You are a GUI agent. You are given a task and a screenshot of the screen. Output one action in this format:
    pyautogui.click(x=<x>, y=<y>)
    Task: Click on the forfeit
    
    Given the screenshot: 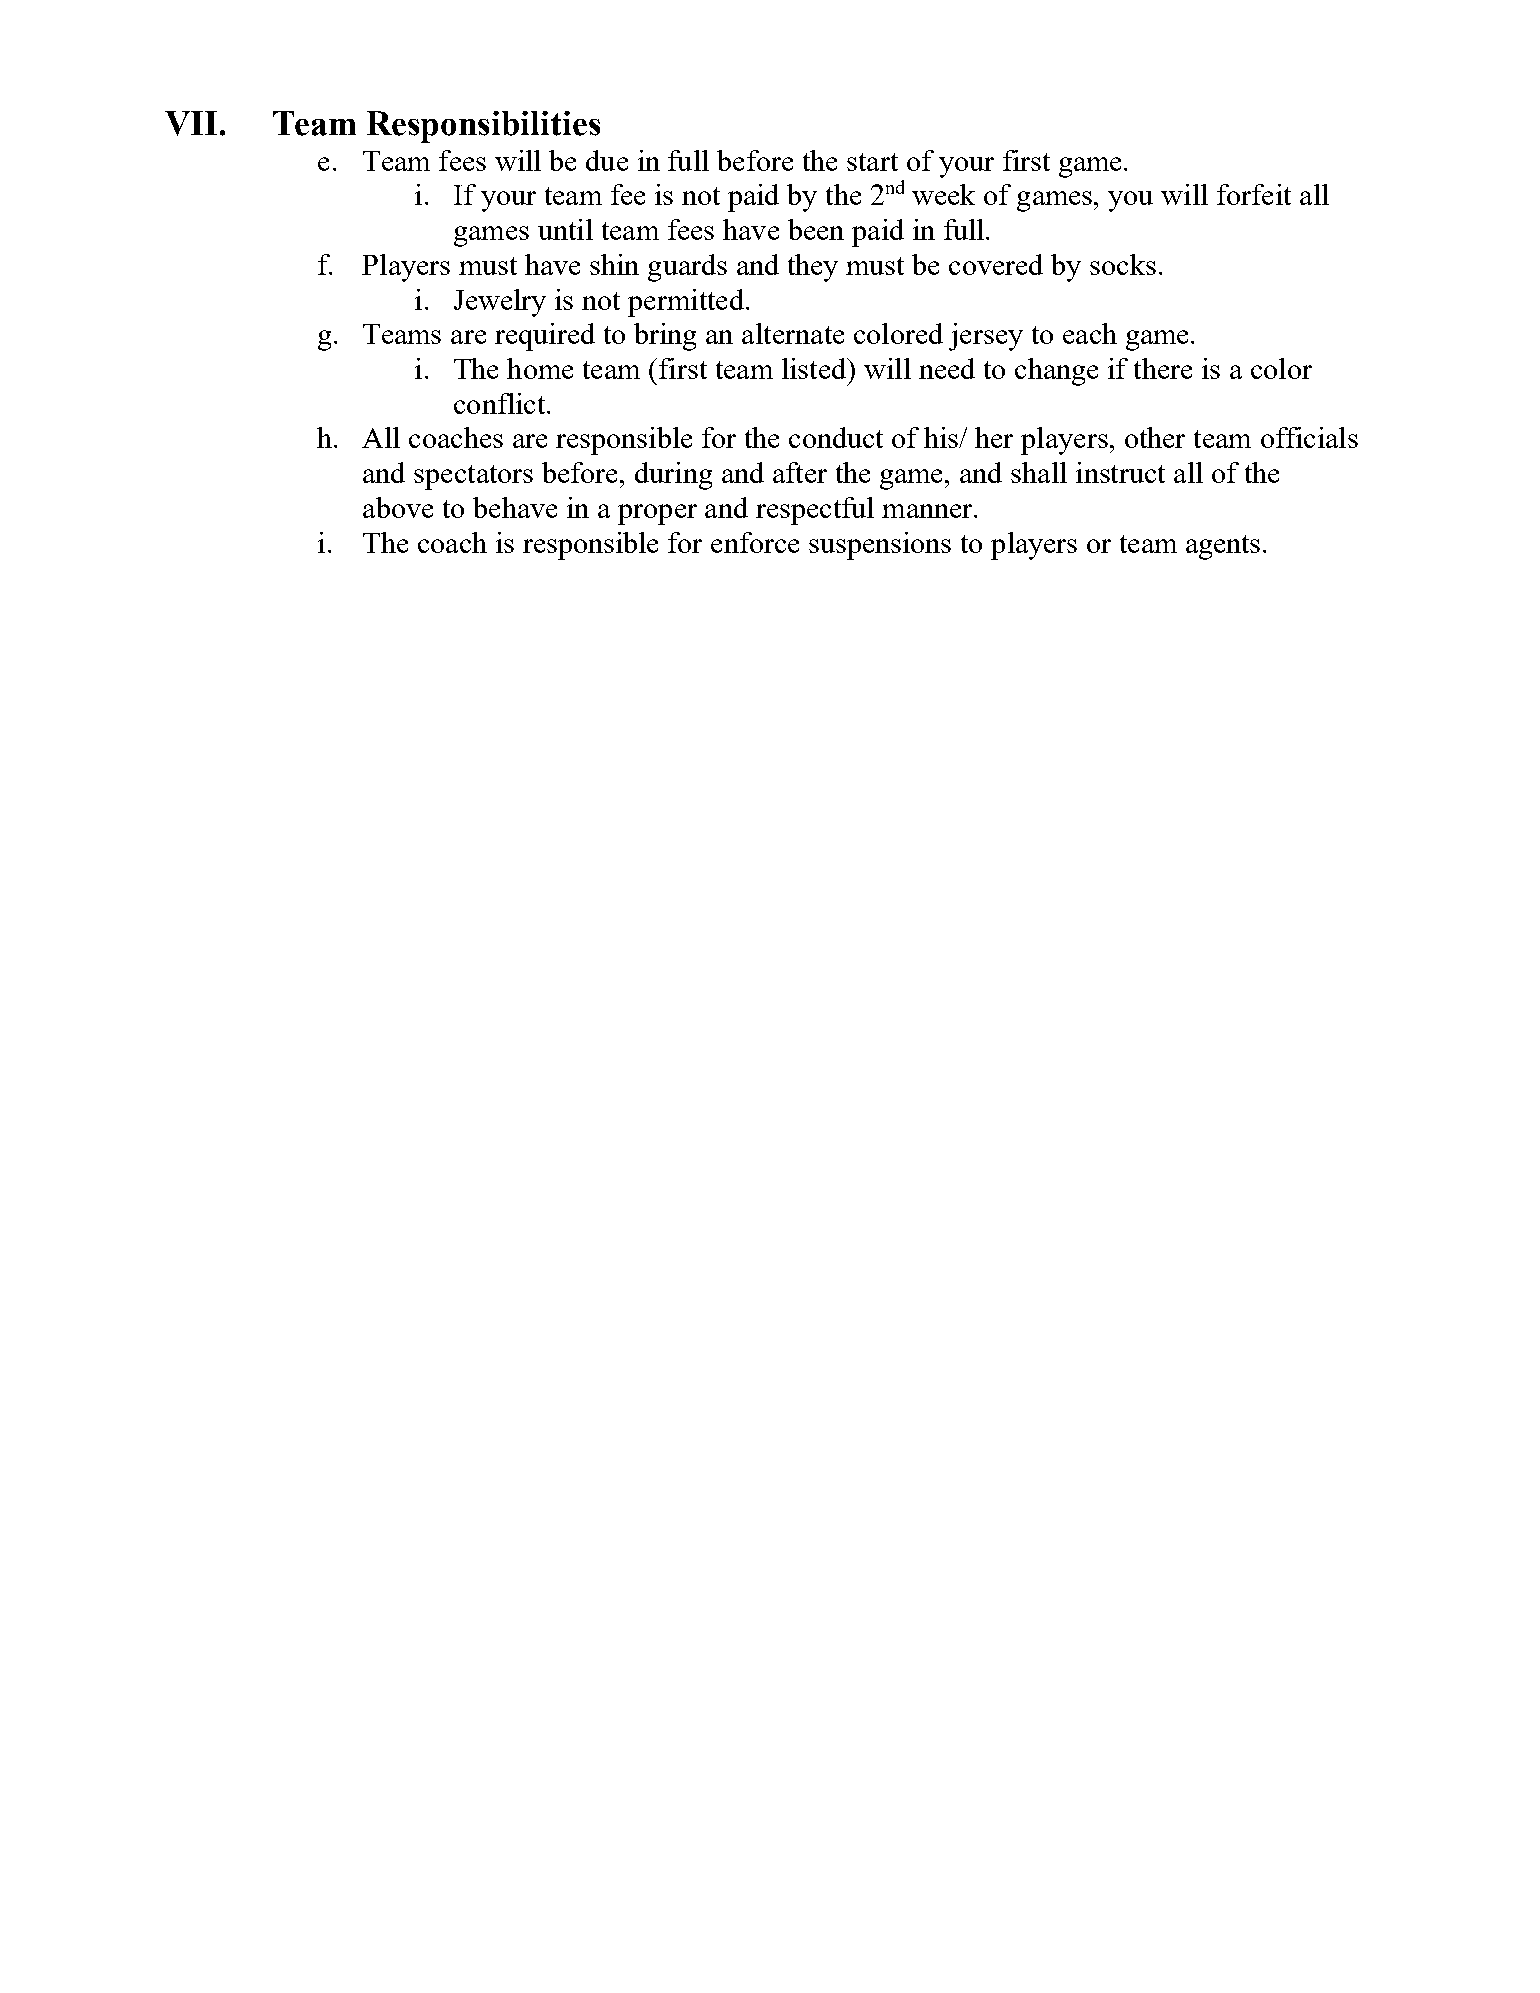 What is the action you would take?
    pyautogui.click(x=1254, y=194)
